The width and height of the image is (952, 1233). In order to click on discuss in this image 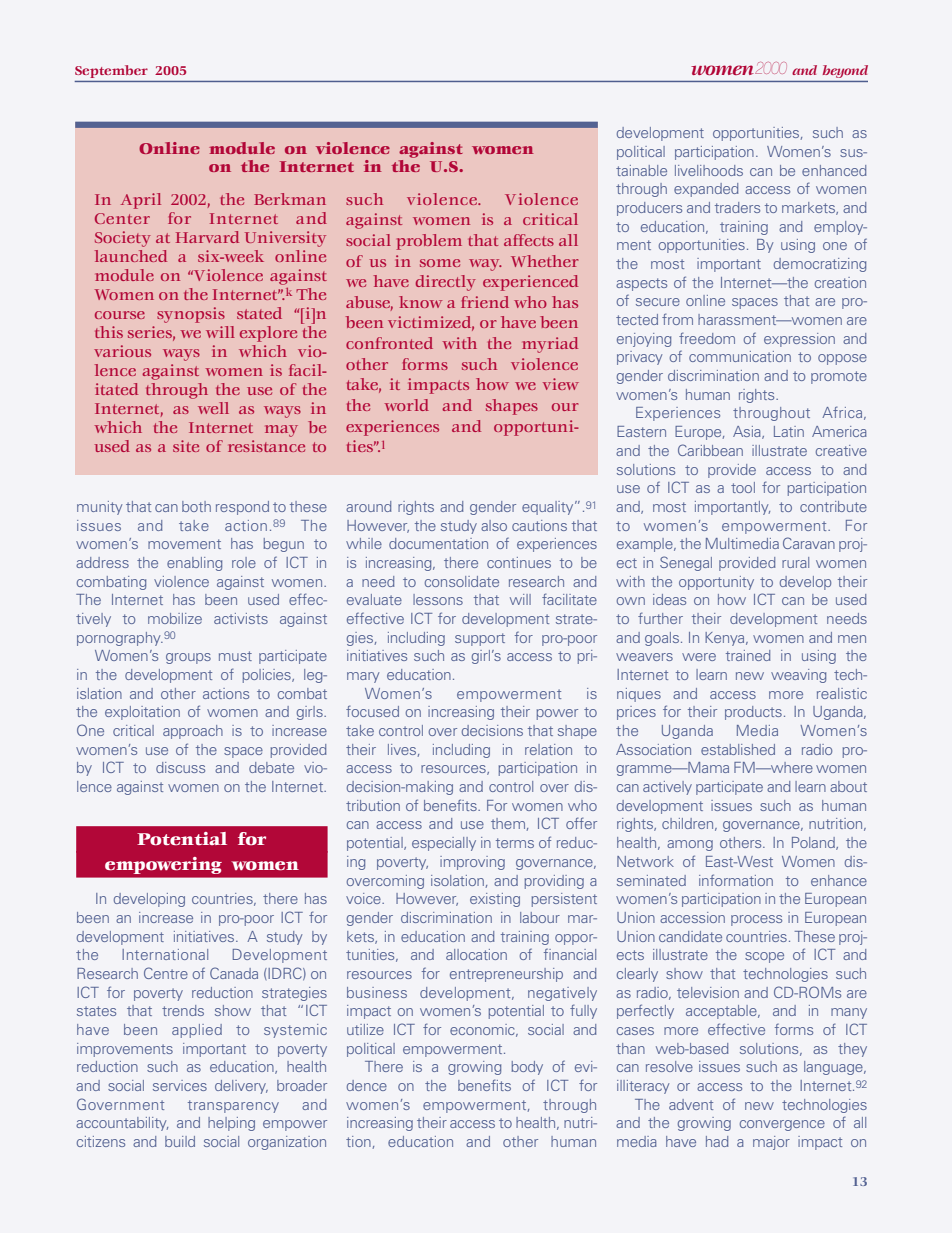, I will do `click(180, 767)`.
